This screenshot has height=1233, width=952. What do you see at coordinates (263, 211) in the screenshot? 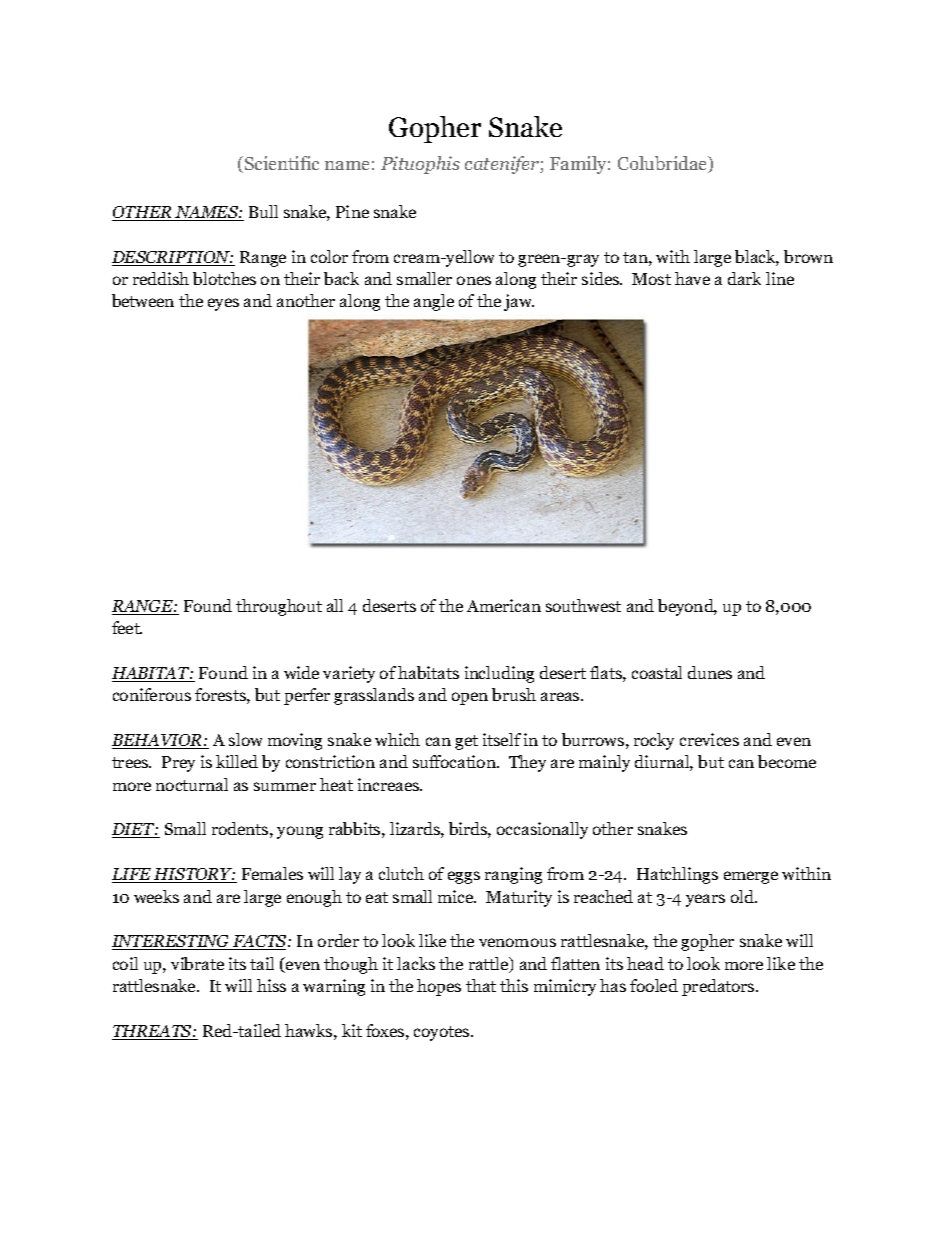
I see `Bull` at bounding box center [263, 211].
